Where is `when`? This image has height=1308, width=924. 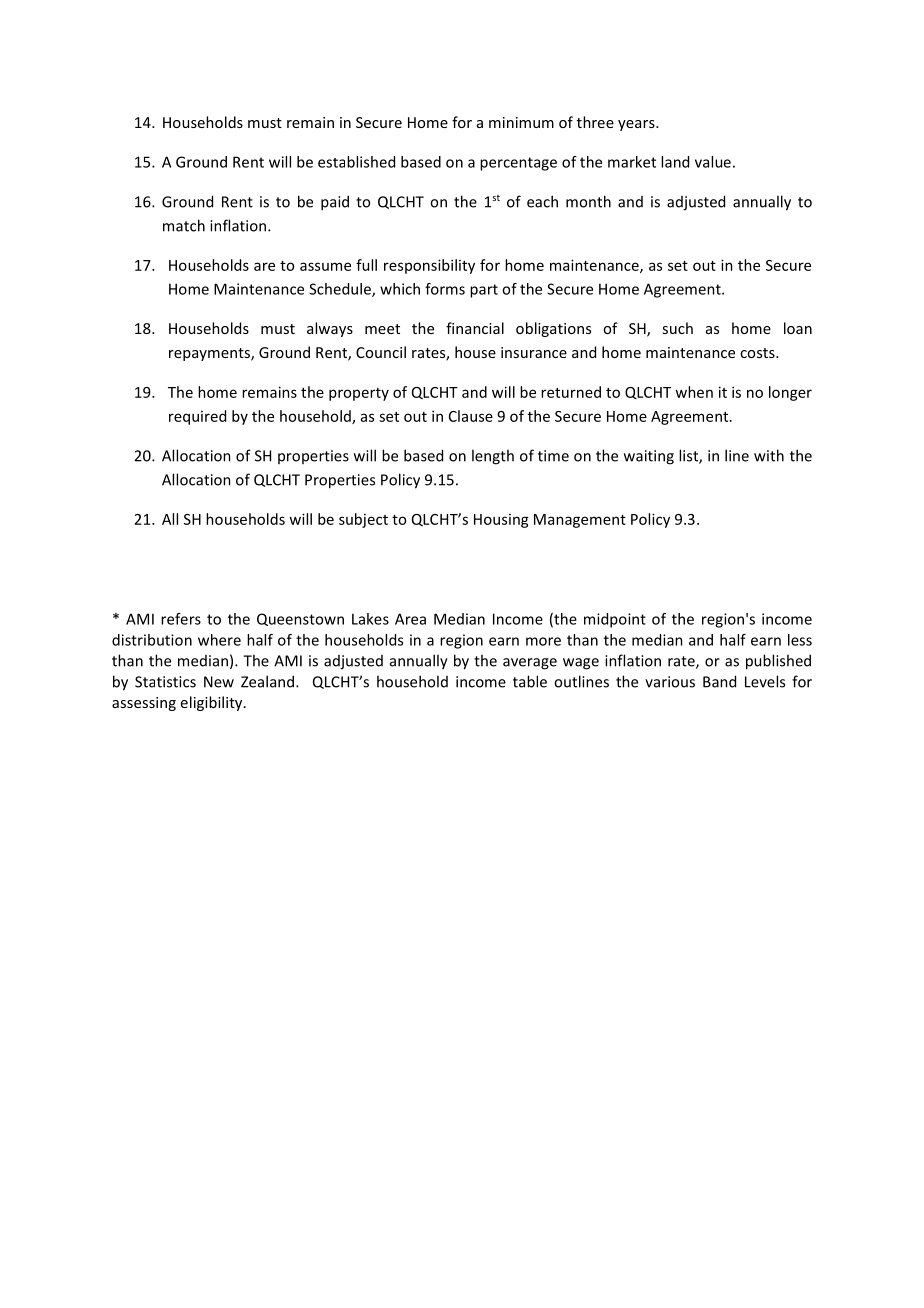 when is located at coordinates (694, 392).
